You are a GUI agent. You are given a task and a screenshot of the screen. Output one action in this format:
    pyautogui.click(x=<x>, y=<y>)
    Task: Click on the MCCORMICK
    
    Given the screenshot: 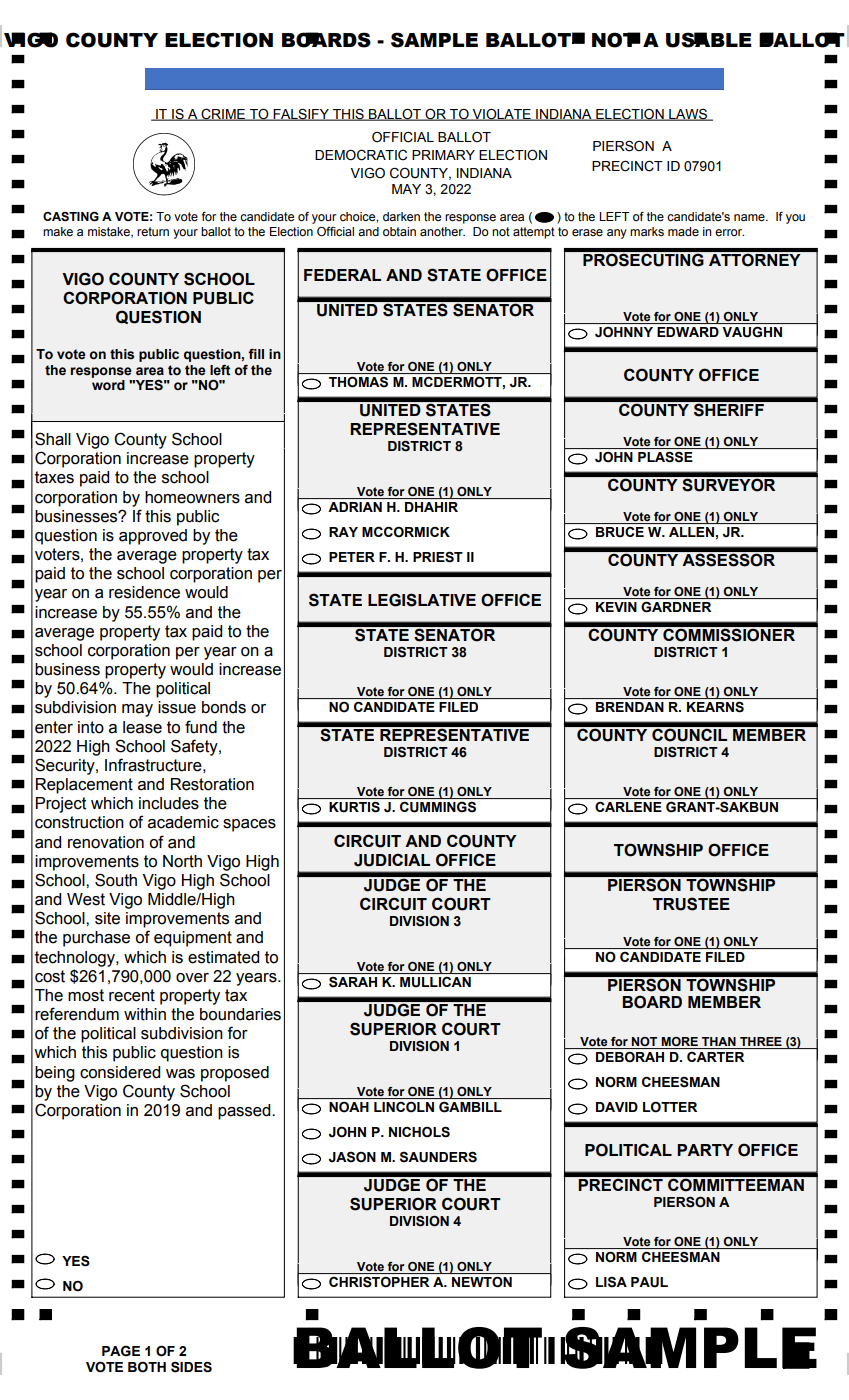 What is the action you would take?
    pyautogui.click(x=406, y=532)
